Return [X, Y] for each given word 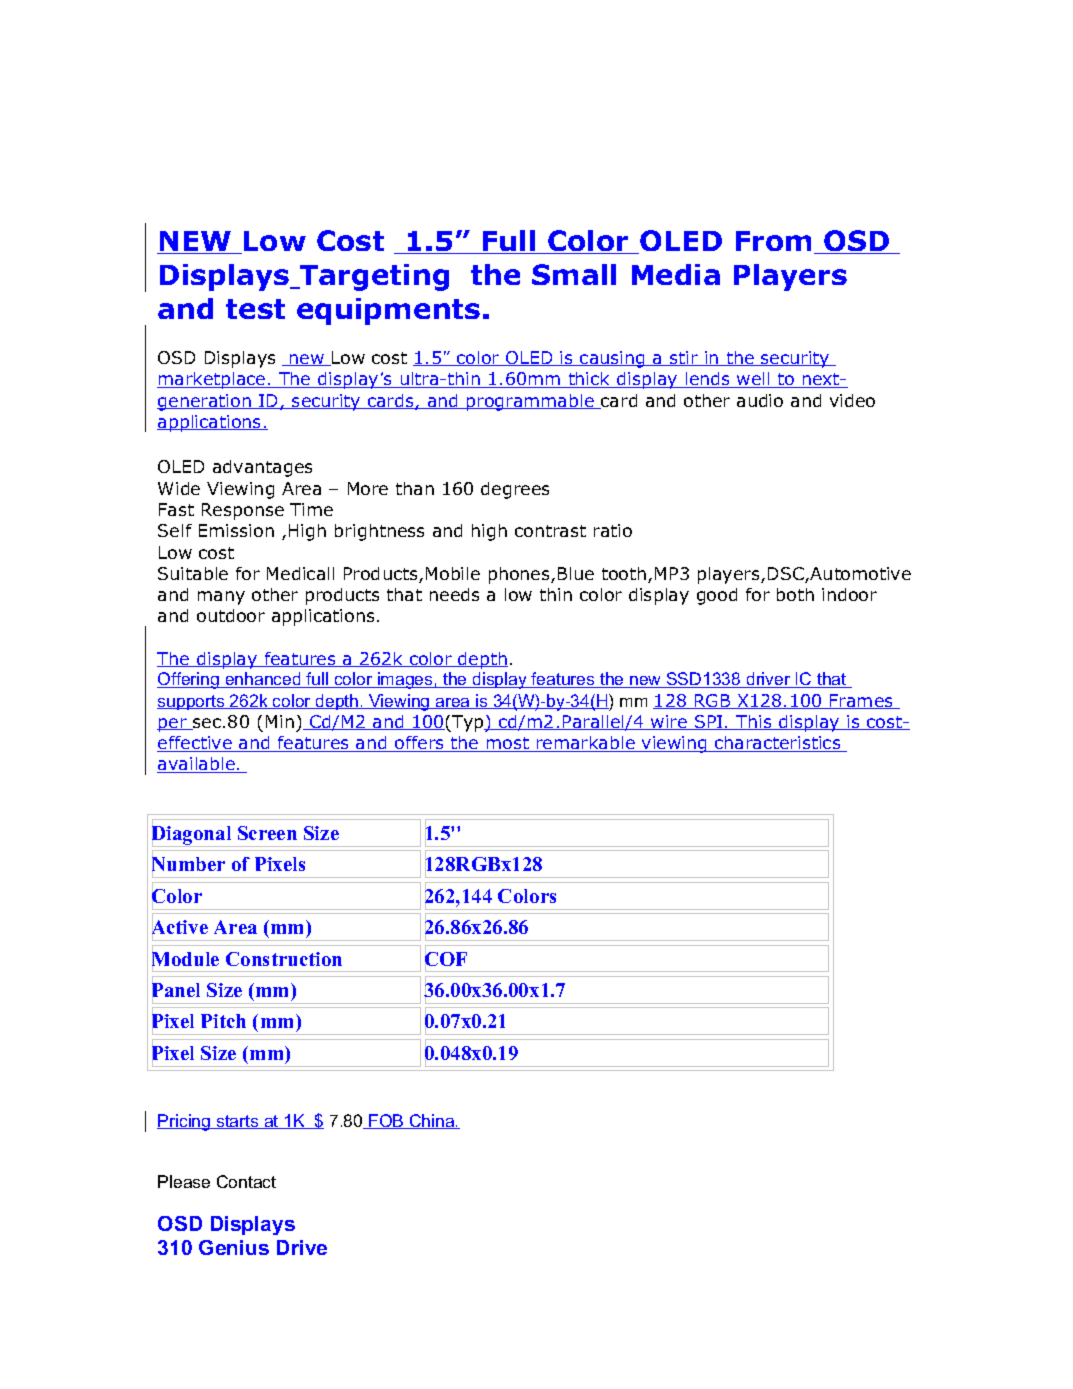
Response [243, 511]
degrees [515, 490]
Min [280, 721]
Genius [234, 1247]
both [795, 594]
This [754, 722]
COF [446, 959]
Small [574, 274]
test [255, 309]
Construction [284, 959]
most [508, 744]
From [775, 242]
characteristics [778, 744]
